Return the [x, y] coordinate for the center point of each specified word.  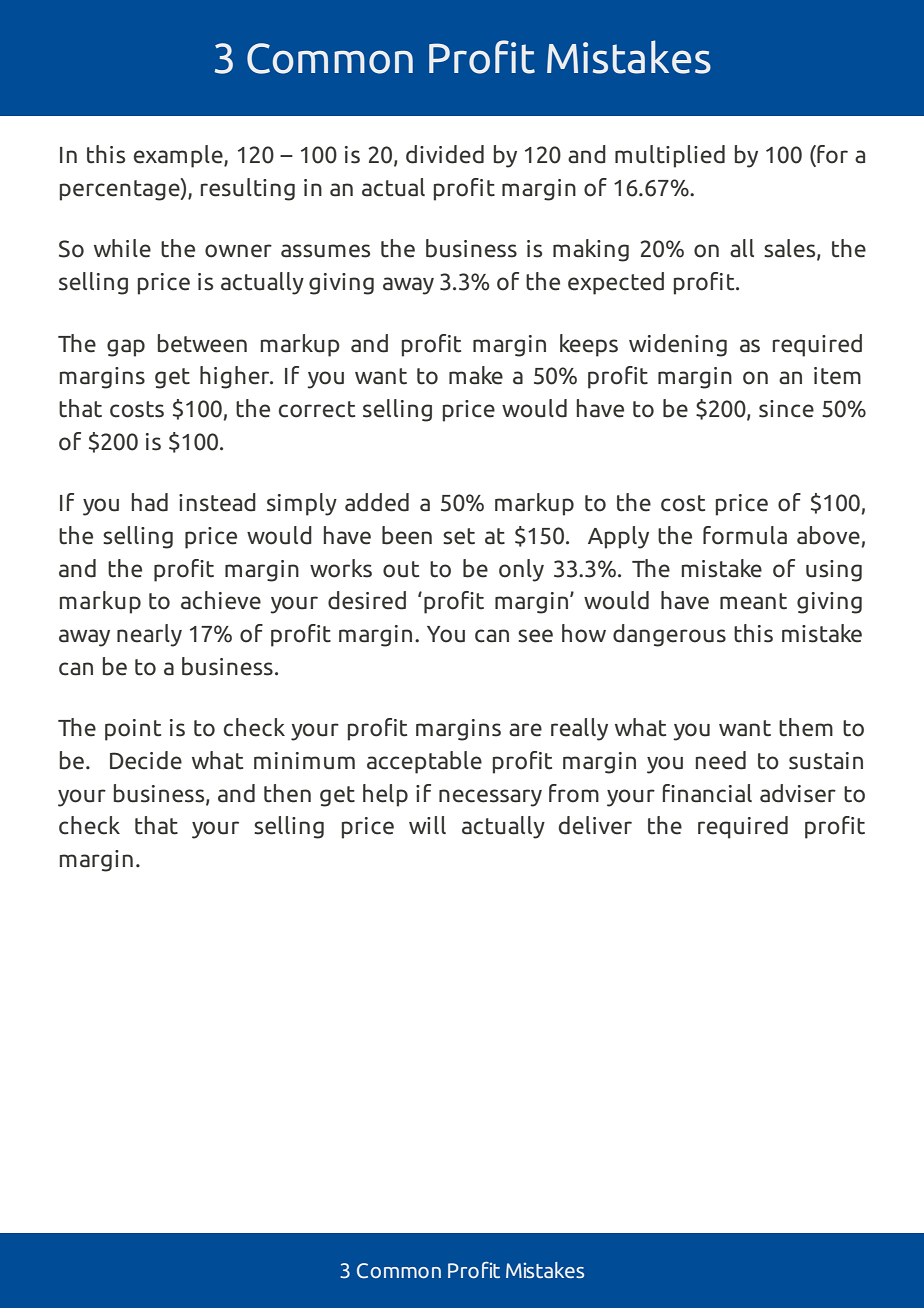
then [287, 793]
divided [445, 154]
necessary [490, 798]
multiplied [670, 156]
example [179, 156]
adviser [798, 793]
